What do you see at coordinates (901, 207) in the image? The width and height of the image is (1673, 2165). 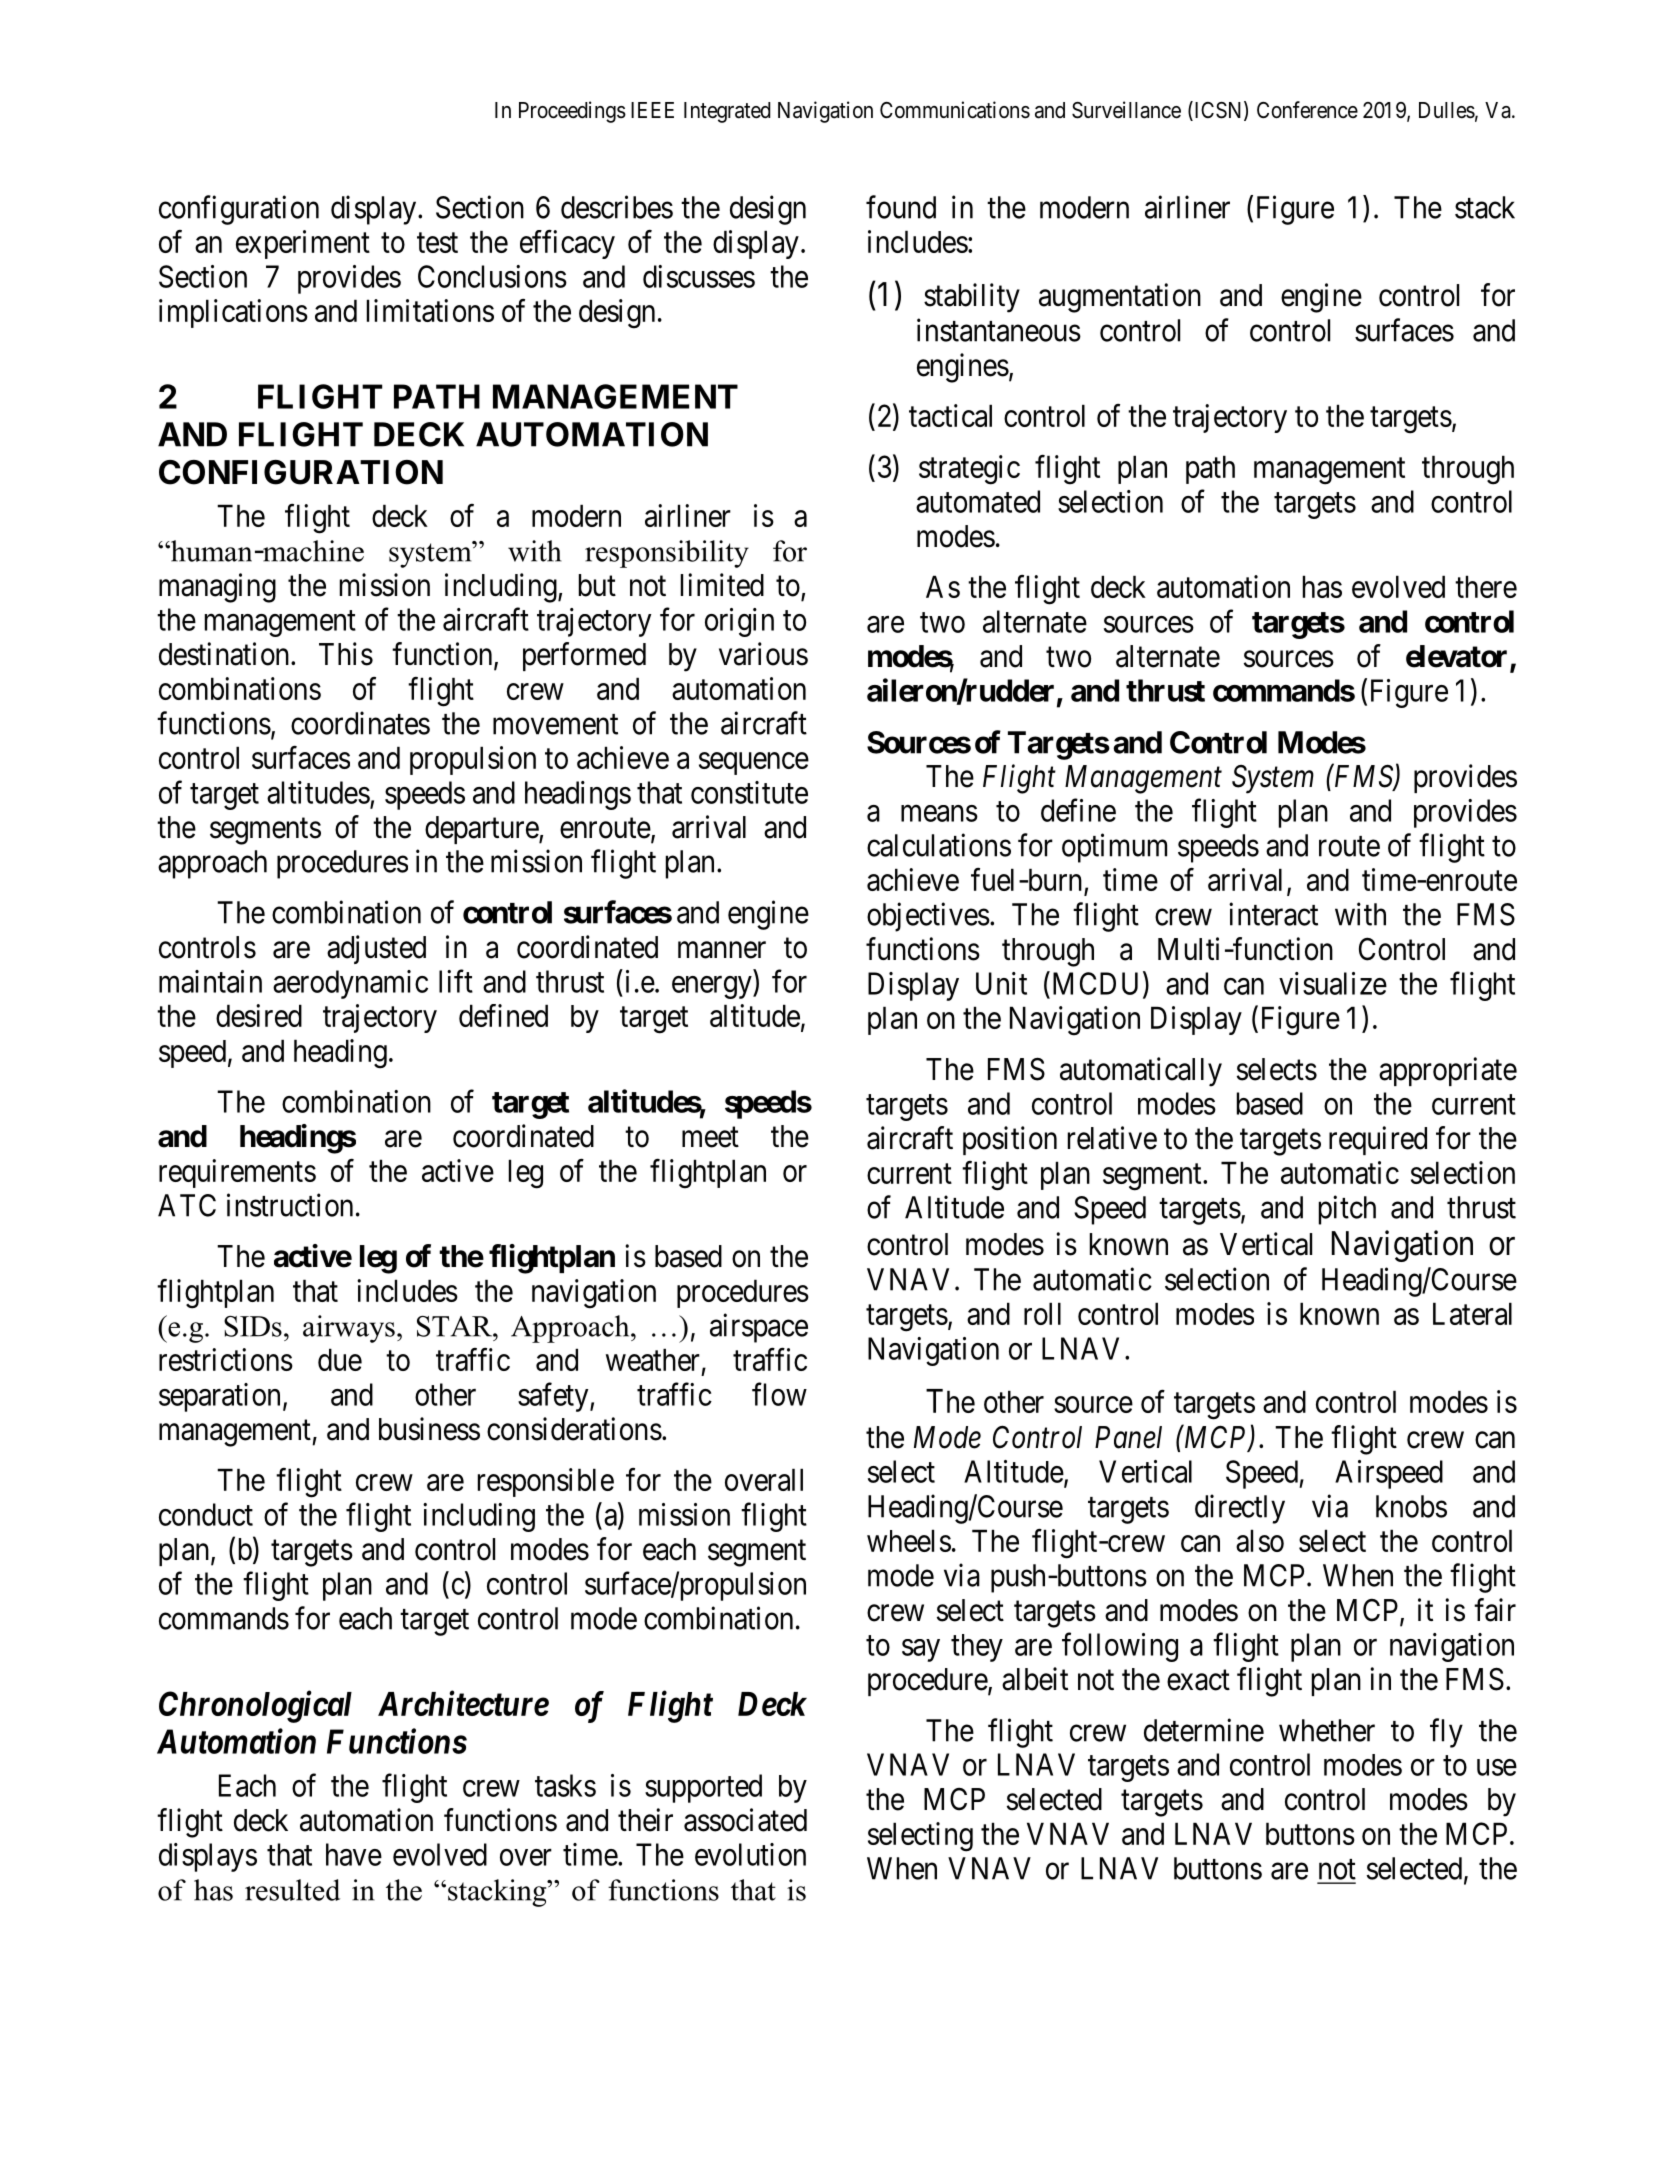 I see `found` at bounding box center [901, 207].
